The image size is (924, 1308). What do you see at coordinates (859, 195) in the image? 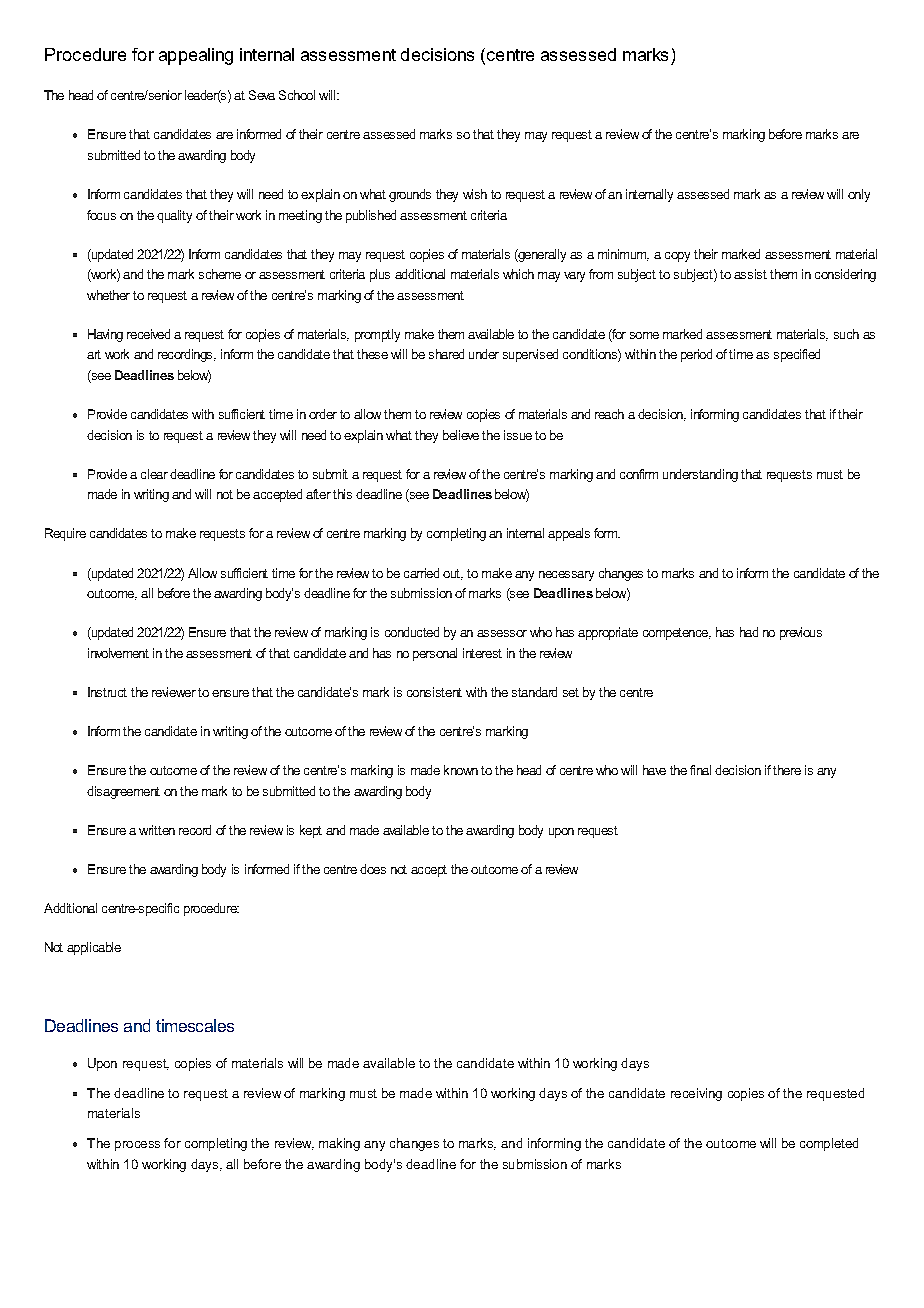
I see `only` at bounding box center [859, 195].
